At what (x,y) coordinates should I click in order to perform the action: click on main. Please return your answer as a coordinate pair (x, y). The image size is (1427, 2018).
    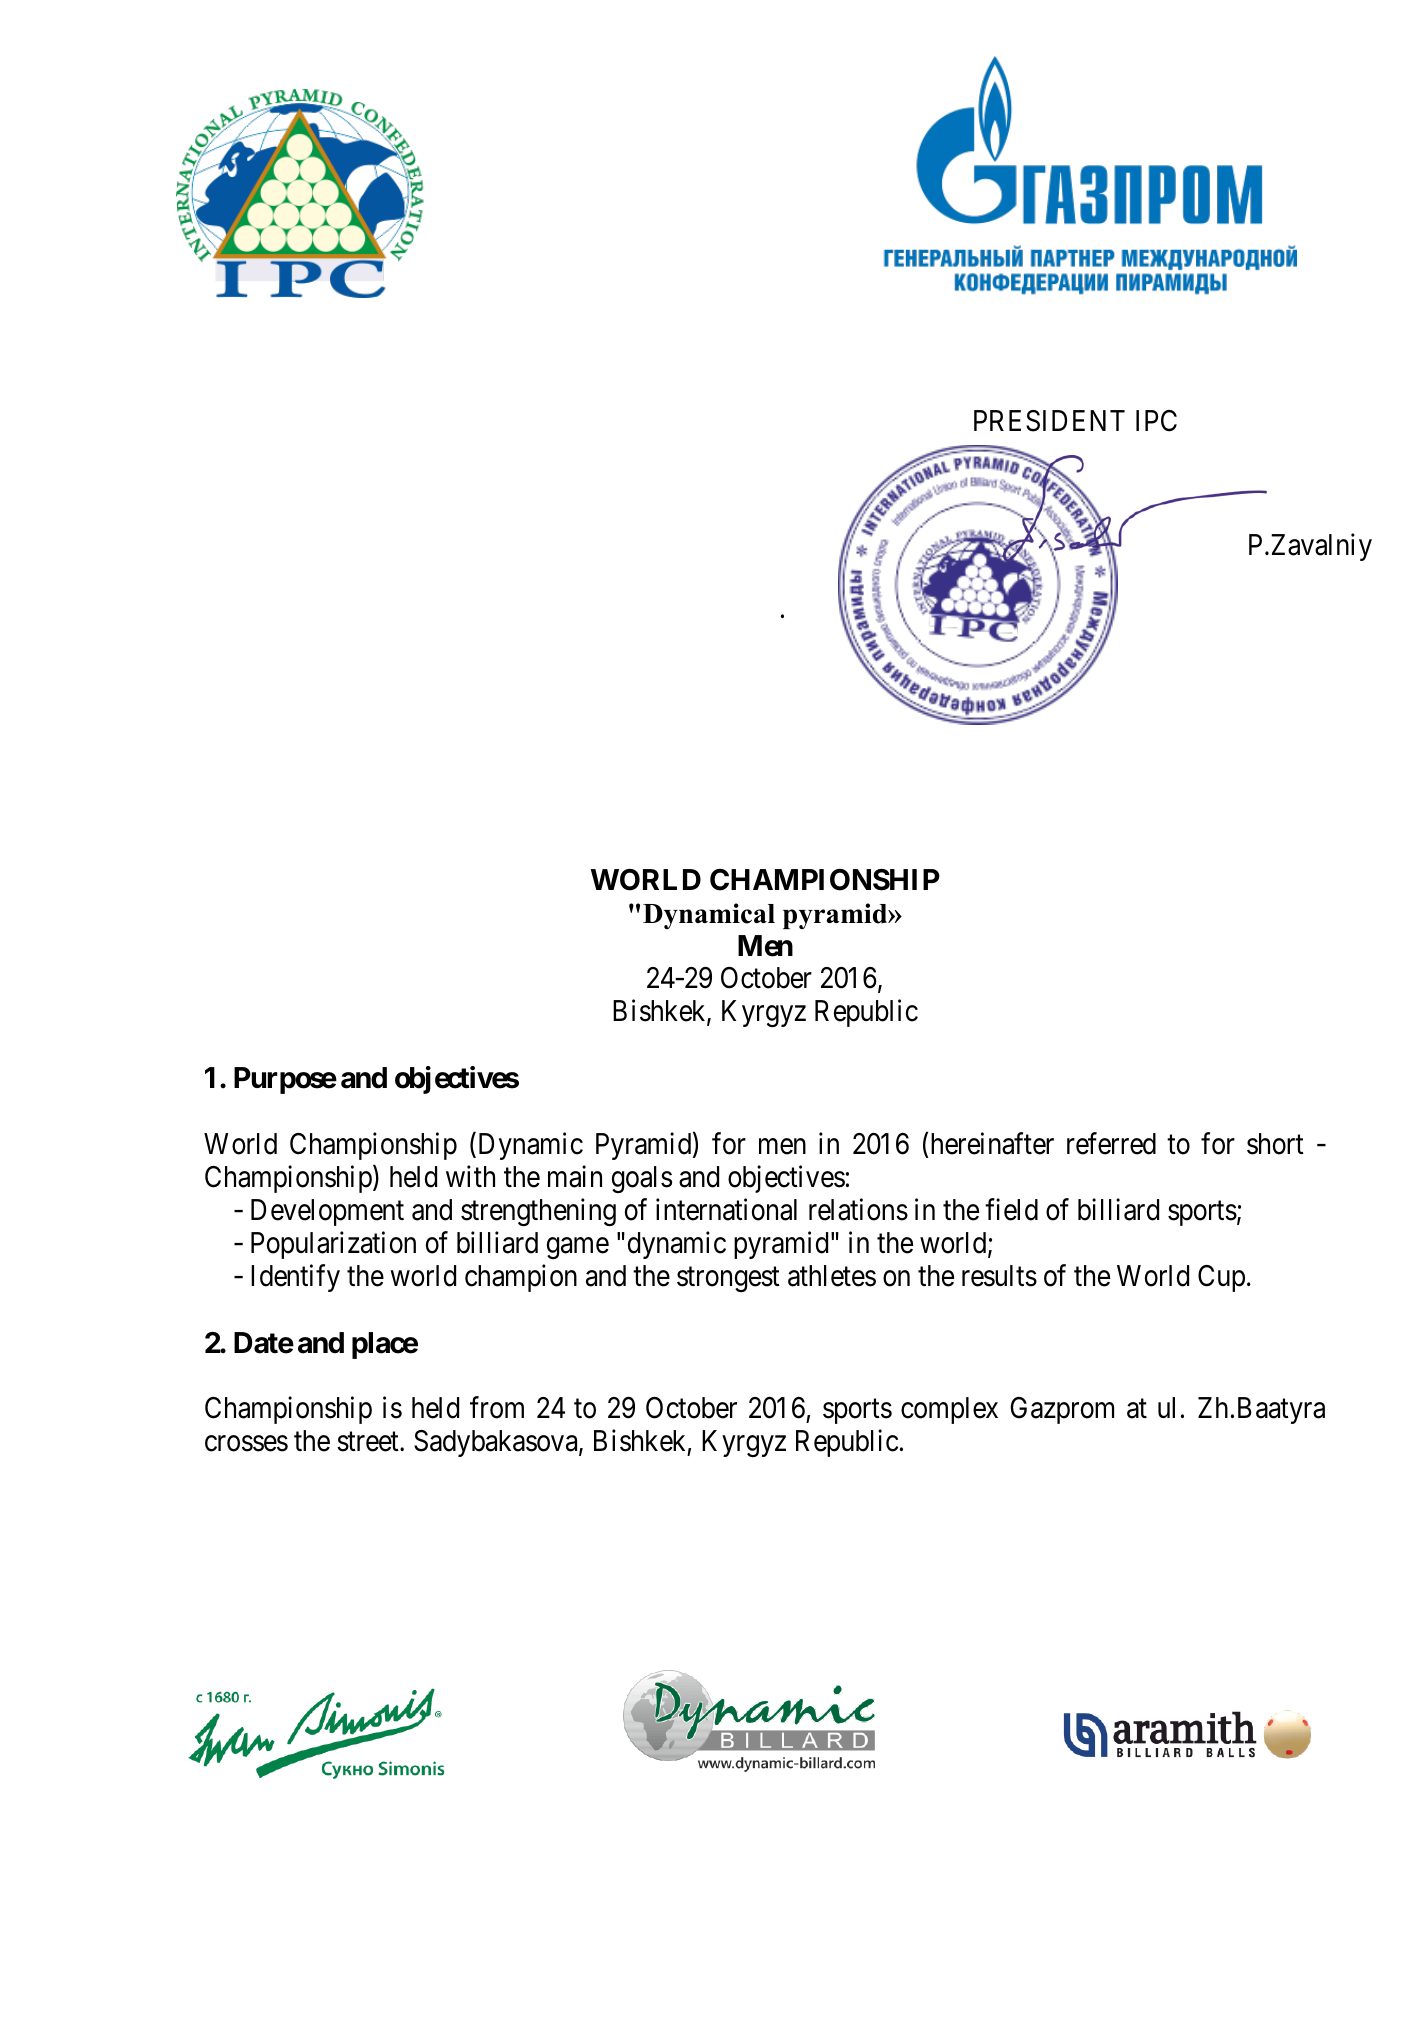
    Looking at the image, I should click on (575, 1176).
